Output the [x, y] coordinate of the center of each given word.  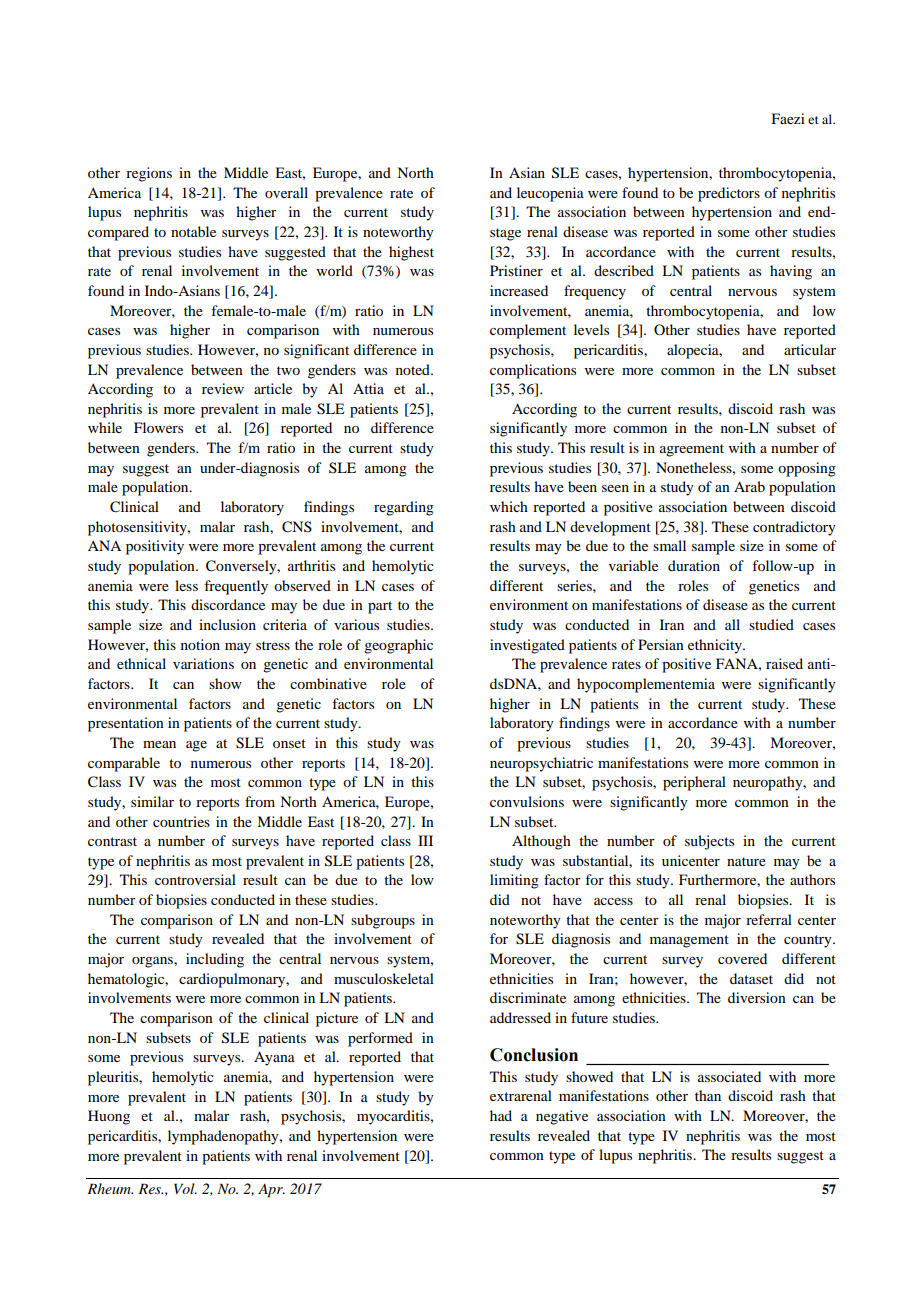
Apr [271, 1191]
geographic [398, 646]
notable [193, 231]
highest [411, 253]
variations [203, 663]
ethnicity [716, 646]
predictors [729, 194]
